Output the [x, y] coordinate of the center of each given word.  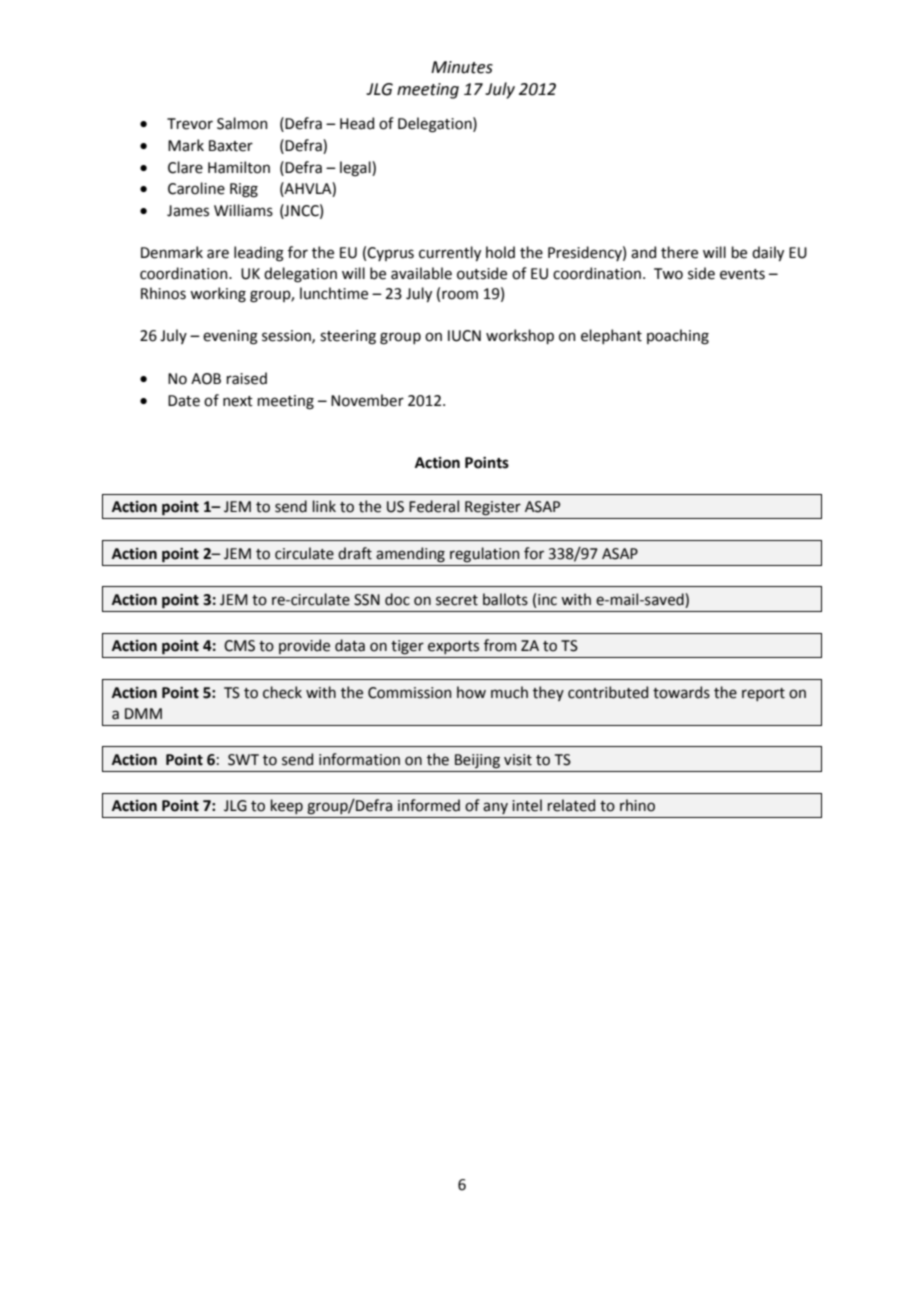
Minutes [462, 67]
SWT [243, 760]
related [571, 805]
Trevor [190, 124]
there [679, 252]
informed [429, 805]
